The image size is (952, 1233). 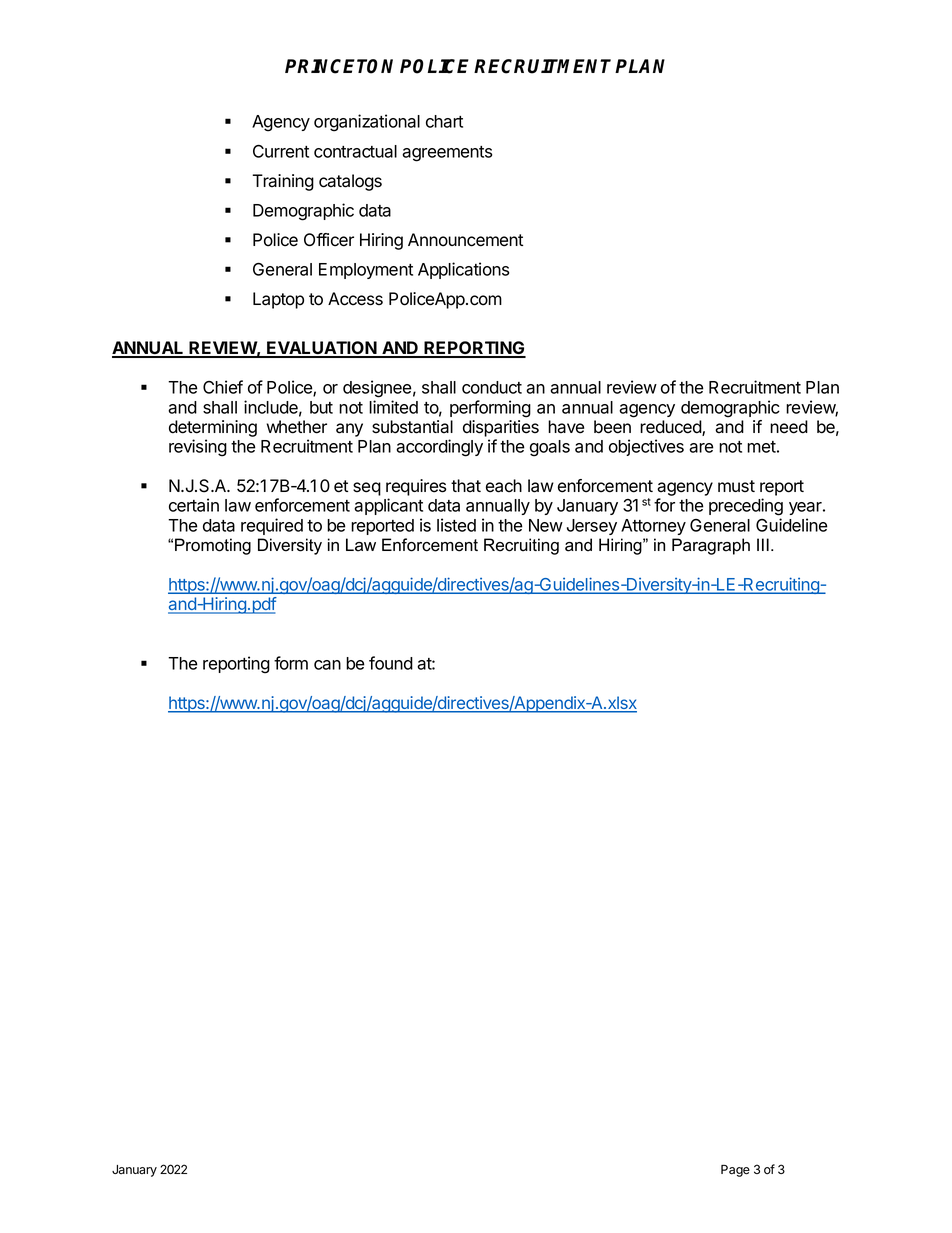 I want to click on Attorney, so click(x=653, y=527).
